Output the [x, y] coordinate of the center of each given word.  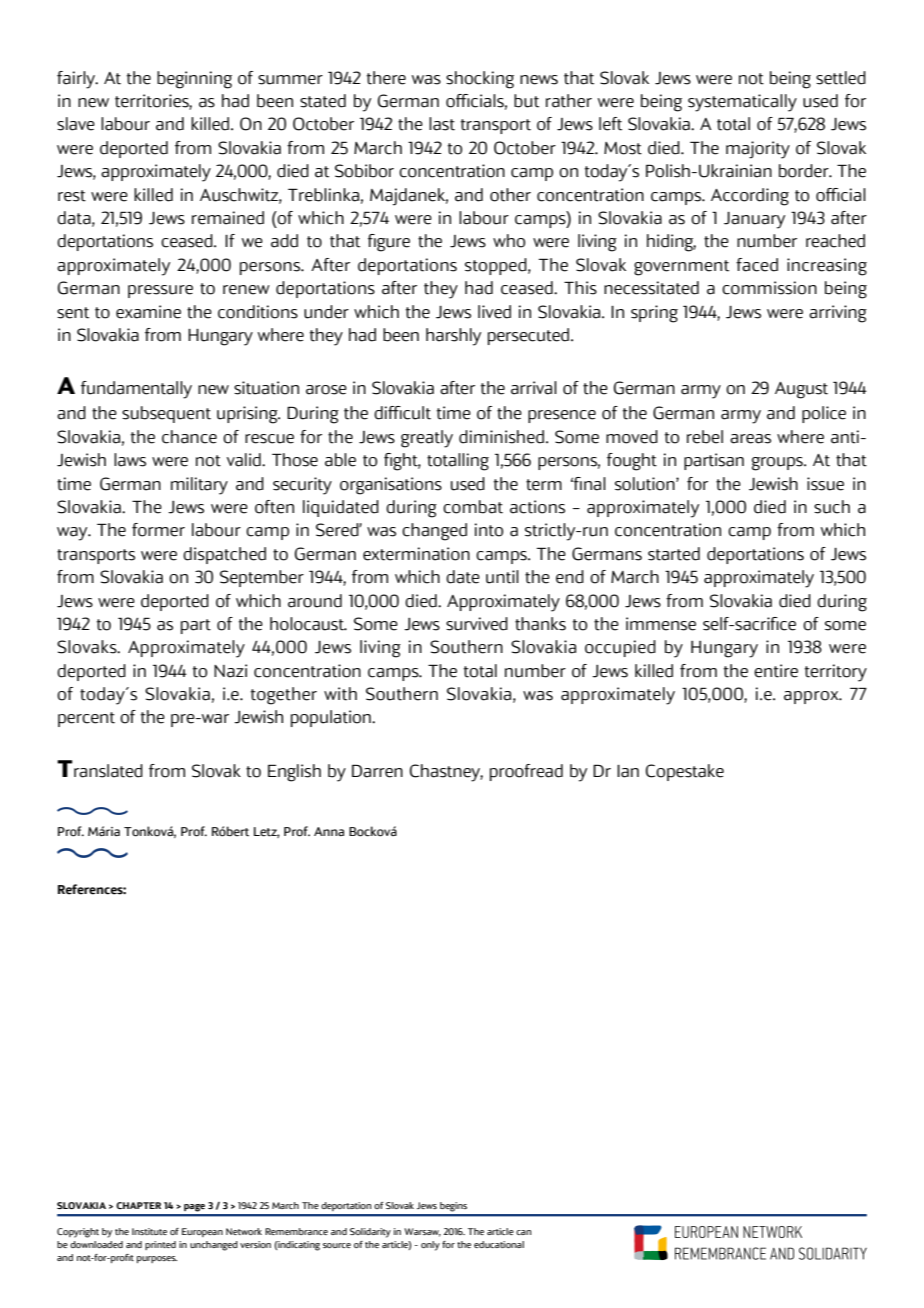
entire [776, 671]
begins [453, 1207]
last [442, 124]
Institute [149, 1231]
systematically [742, 103]
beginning [194, 80]
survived [477, 624]
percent [86, 719]
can [523, 1232]
